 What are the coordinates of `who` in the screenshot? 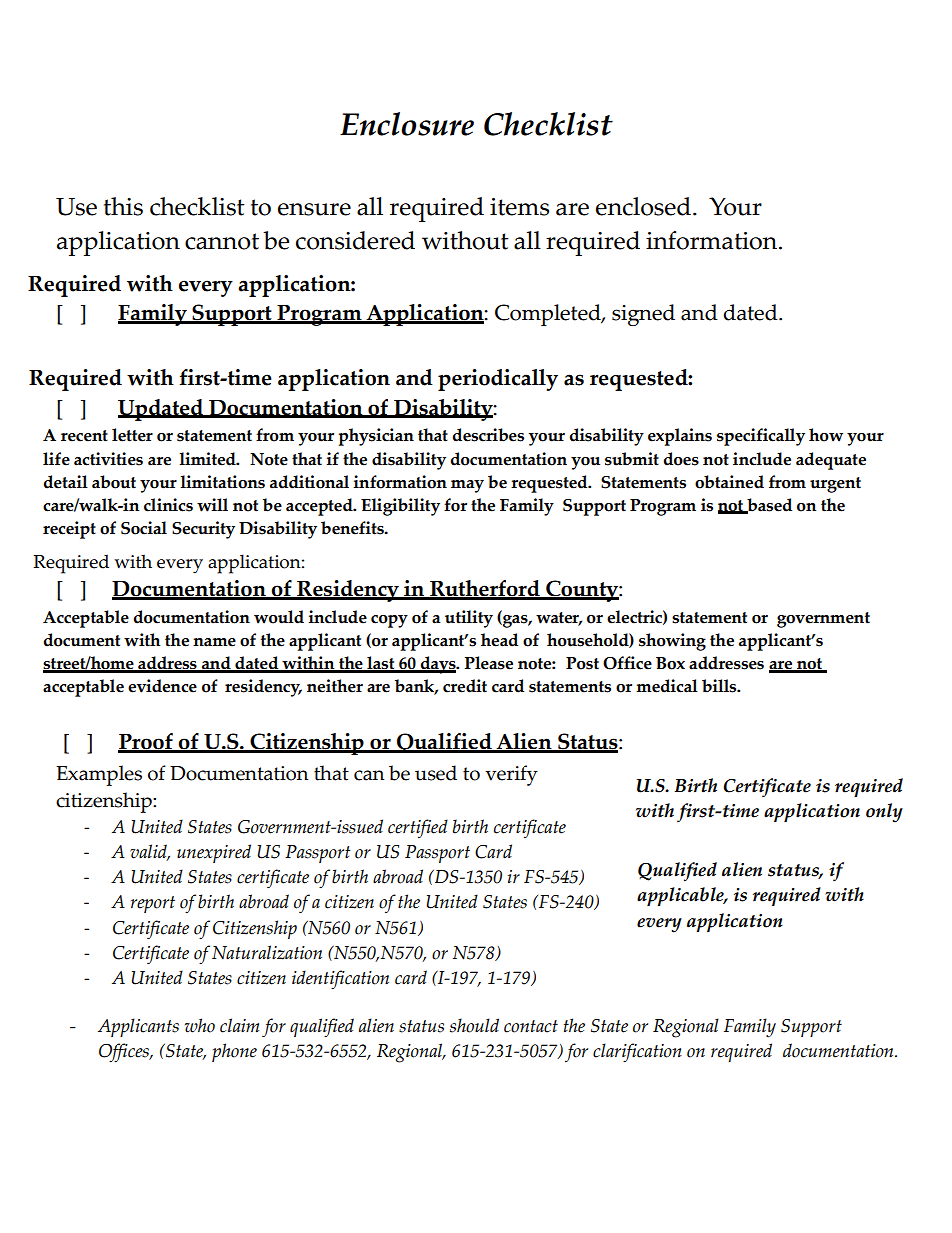 It's located at (200, 1025).
